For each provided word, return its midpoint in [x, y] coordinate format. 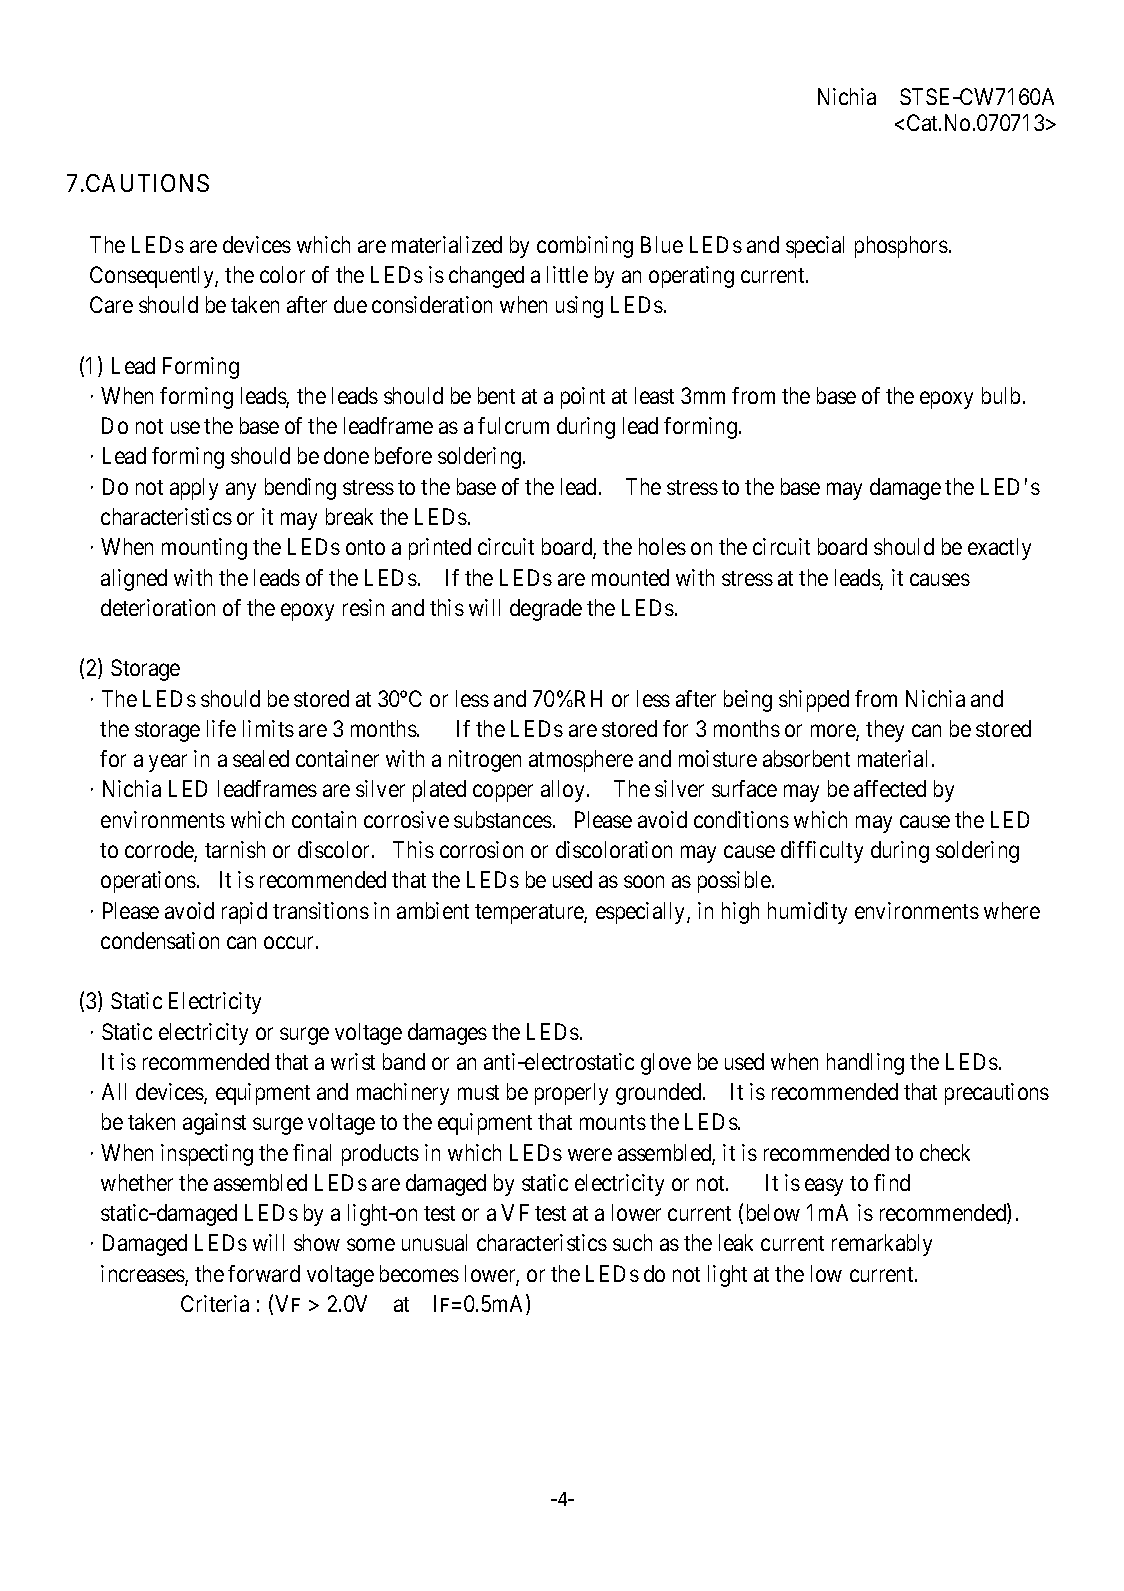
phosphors [901, 247]
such [632, 1242]
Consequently [153, 277]
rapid [244, 913]
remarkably [882, 1245]
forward [264, 1273]
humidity [807, 913]
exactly [999, 549]
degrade [546, 610]
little [567, 274]
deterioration [158, 607]
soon [644, 882]
